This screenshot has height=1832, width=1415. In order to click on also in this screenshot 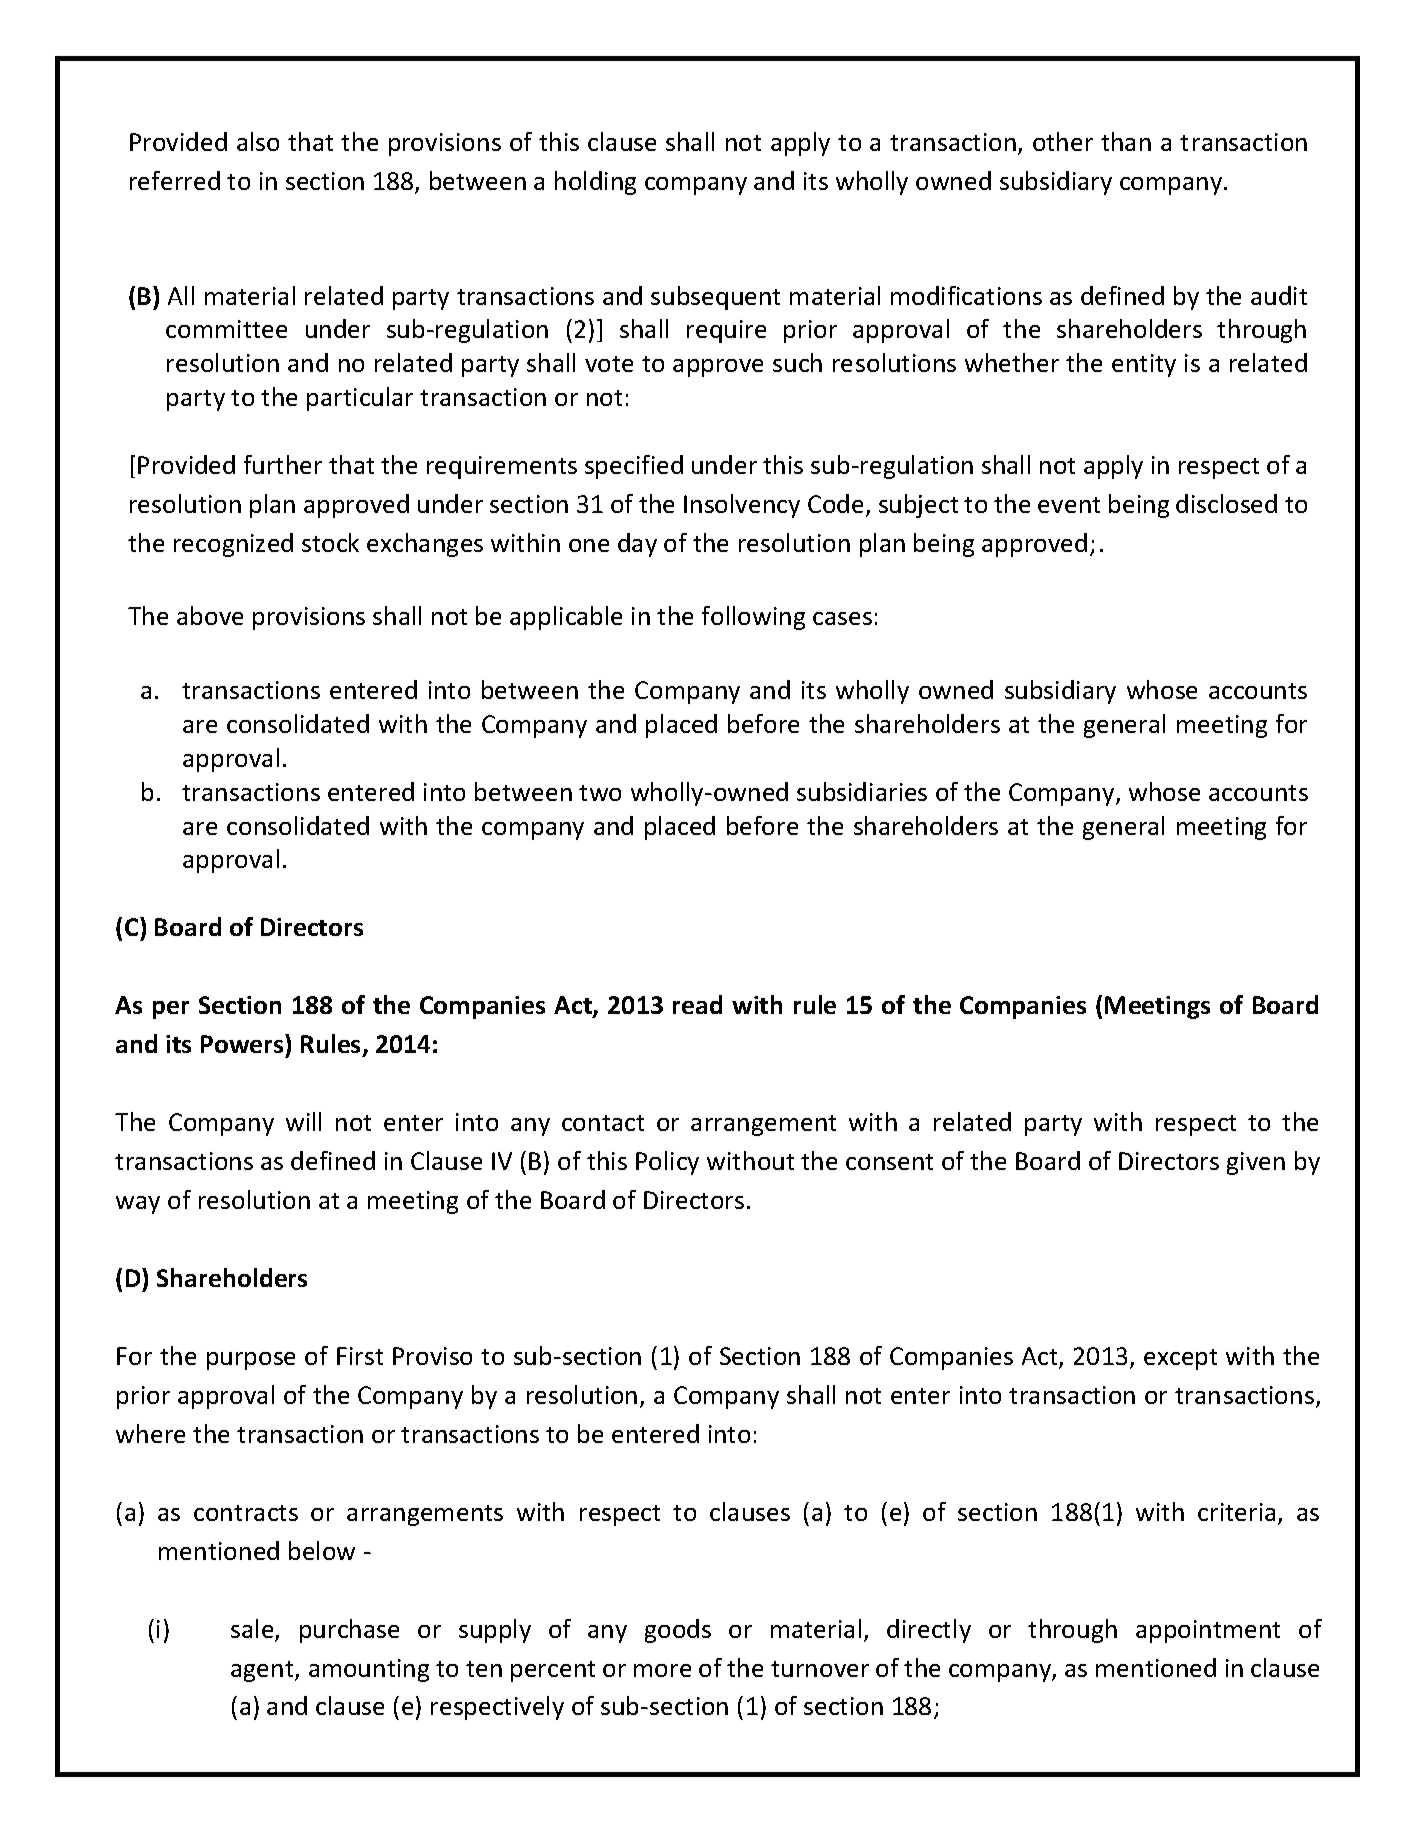, I will do `click(258, 141)`.
